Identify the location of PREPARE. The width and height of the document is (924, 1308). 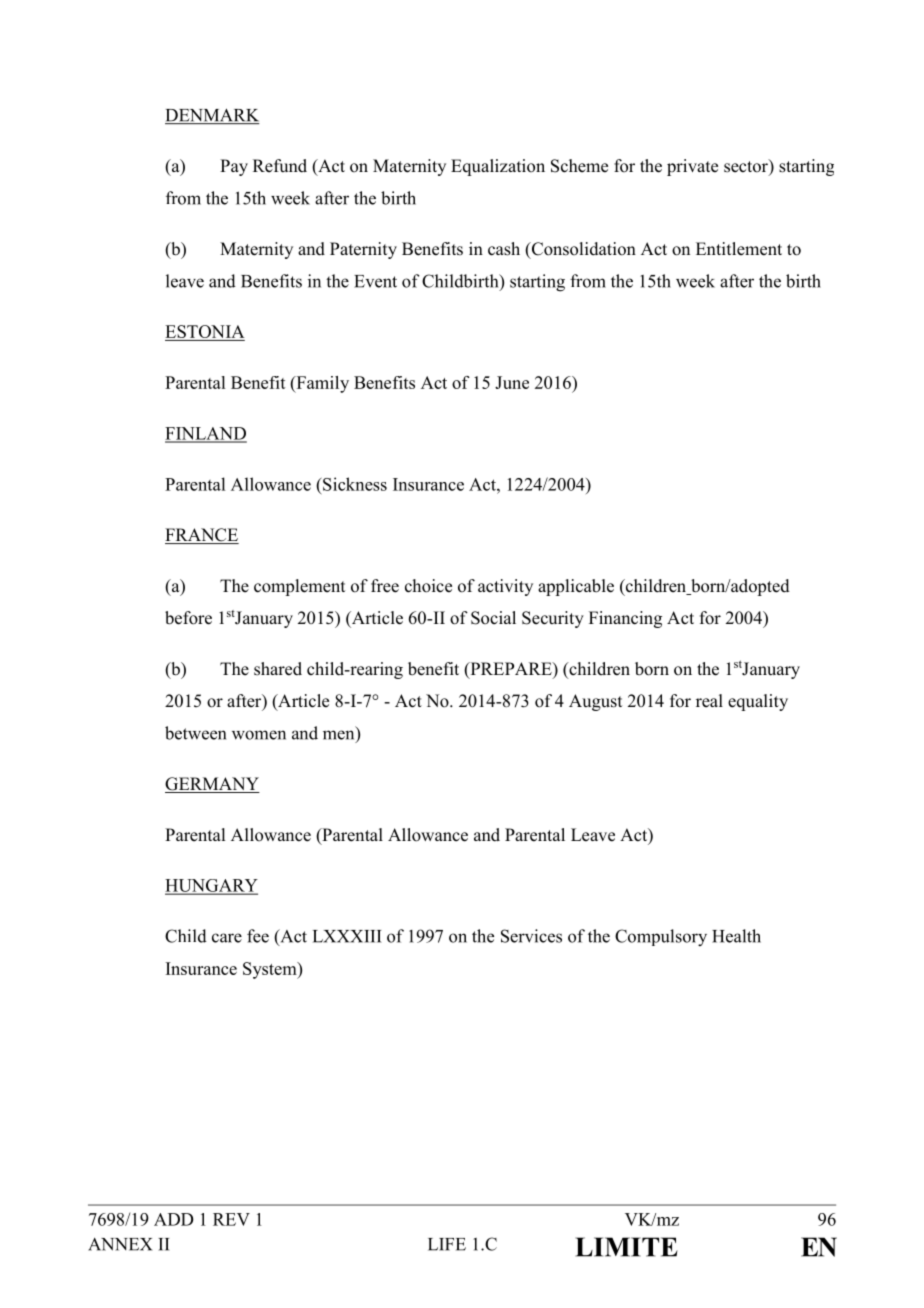
(511, 668).
